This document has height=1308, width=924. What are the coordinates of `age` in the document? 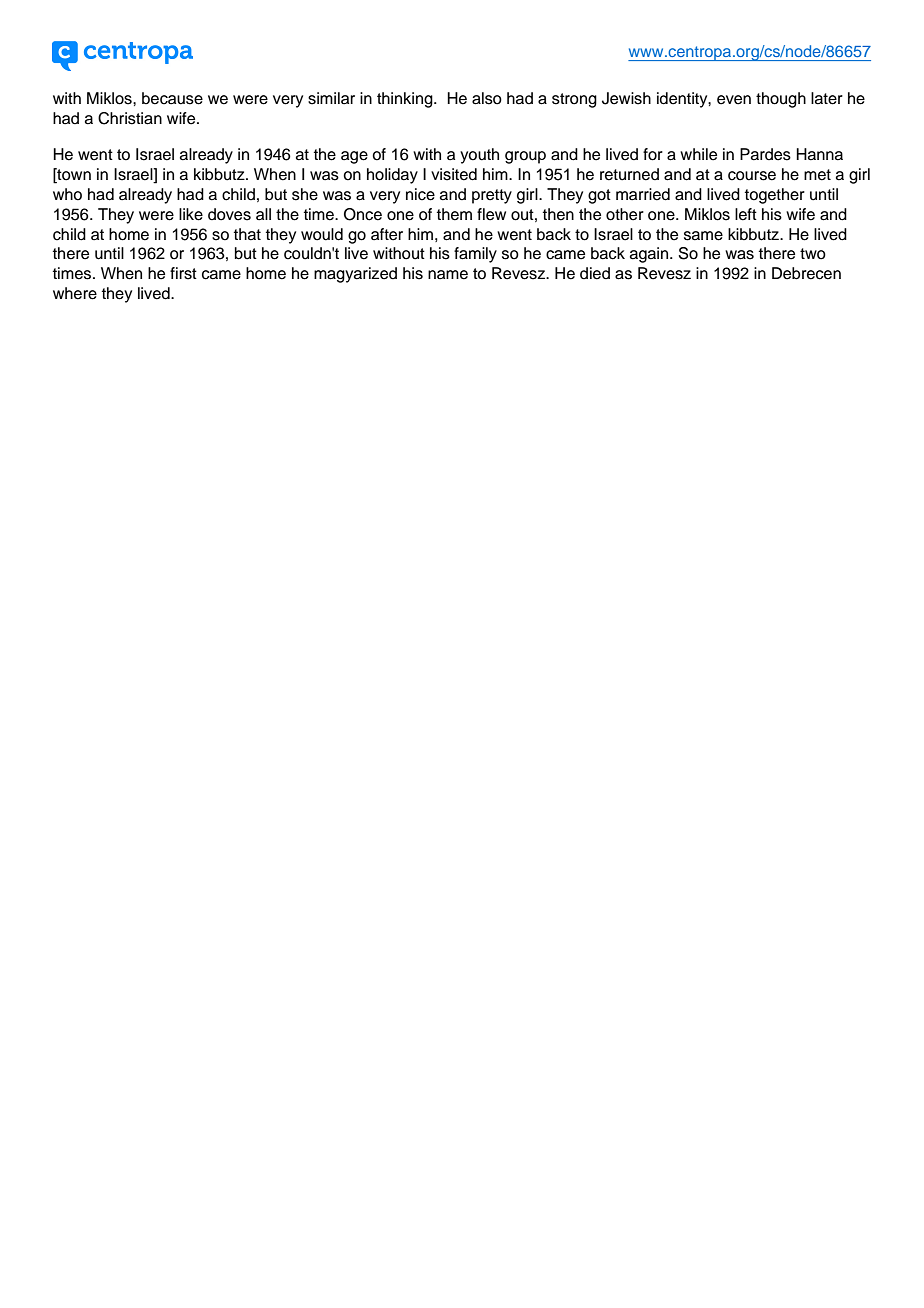 It's located at (354, 157).
